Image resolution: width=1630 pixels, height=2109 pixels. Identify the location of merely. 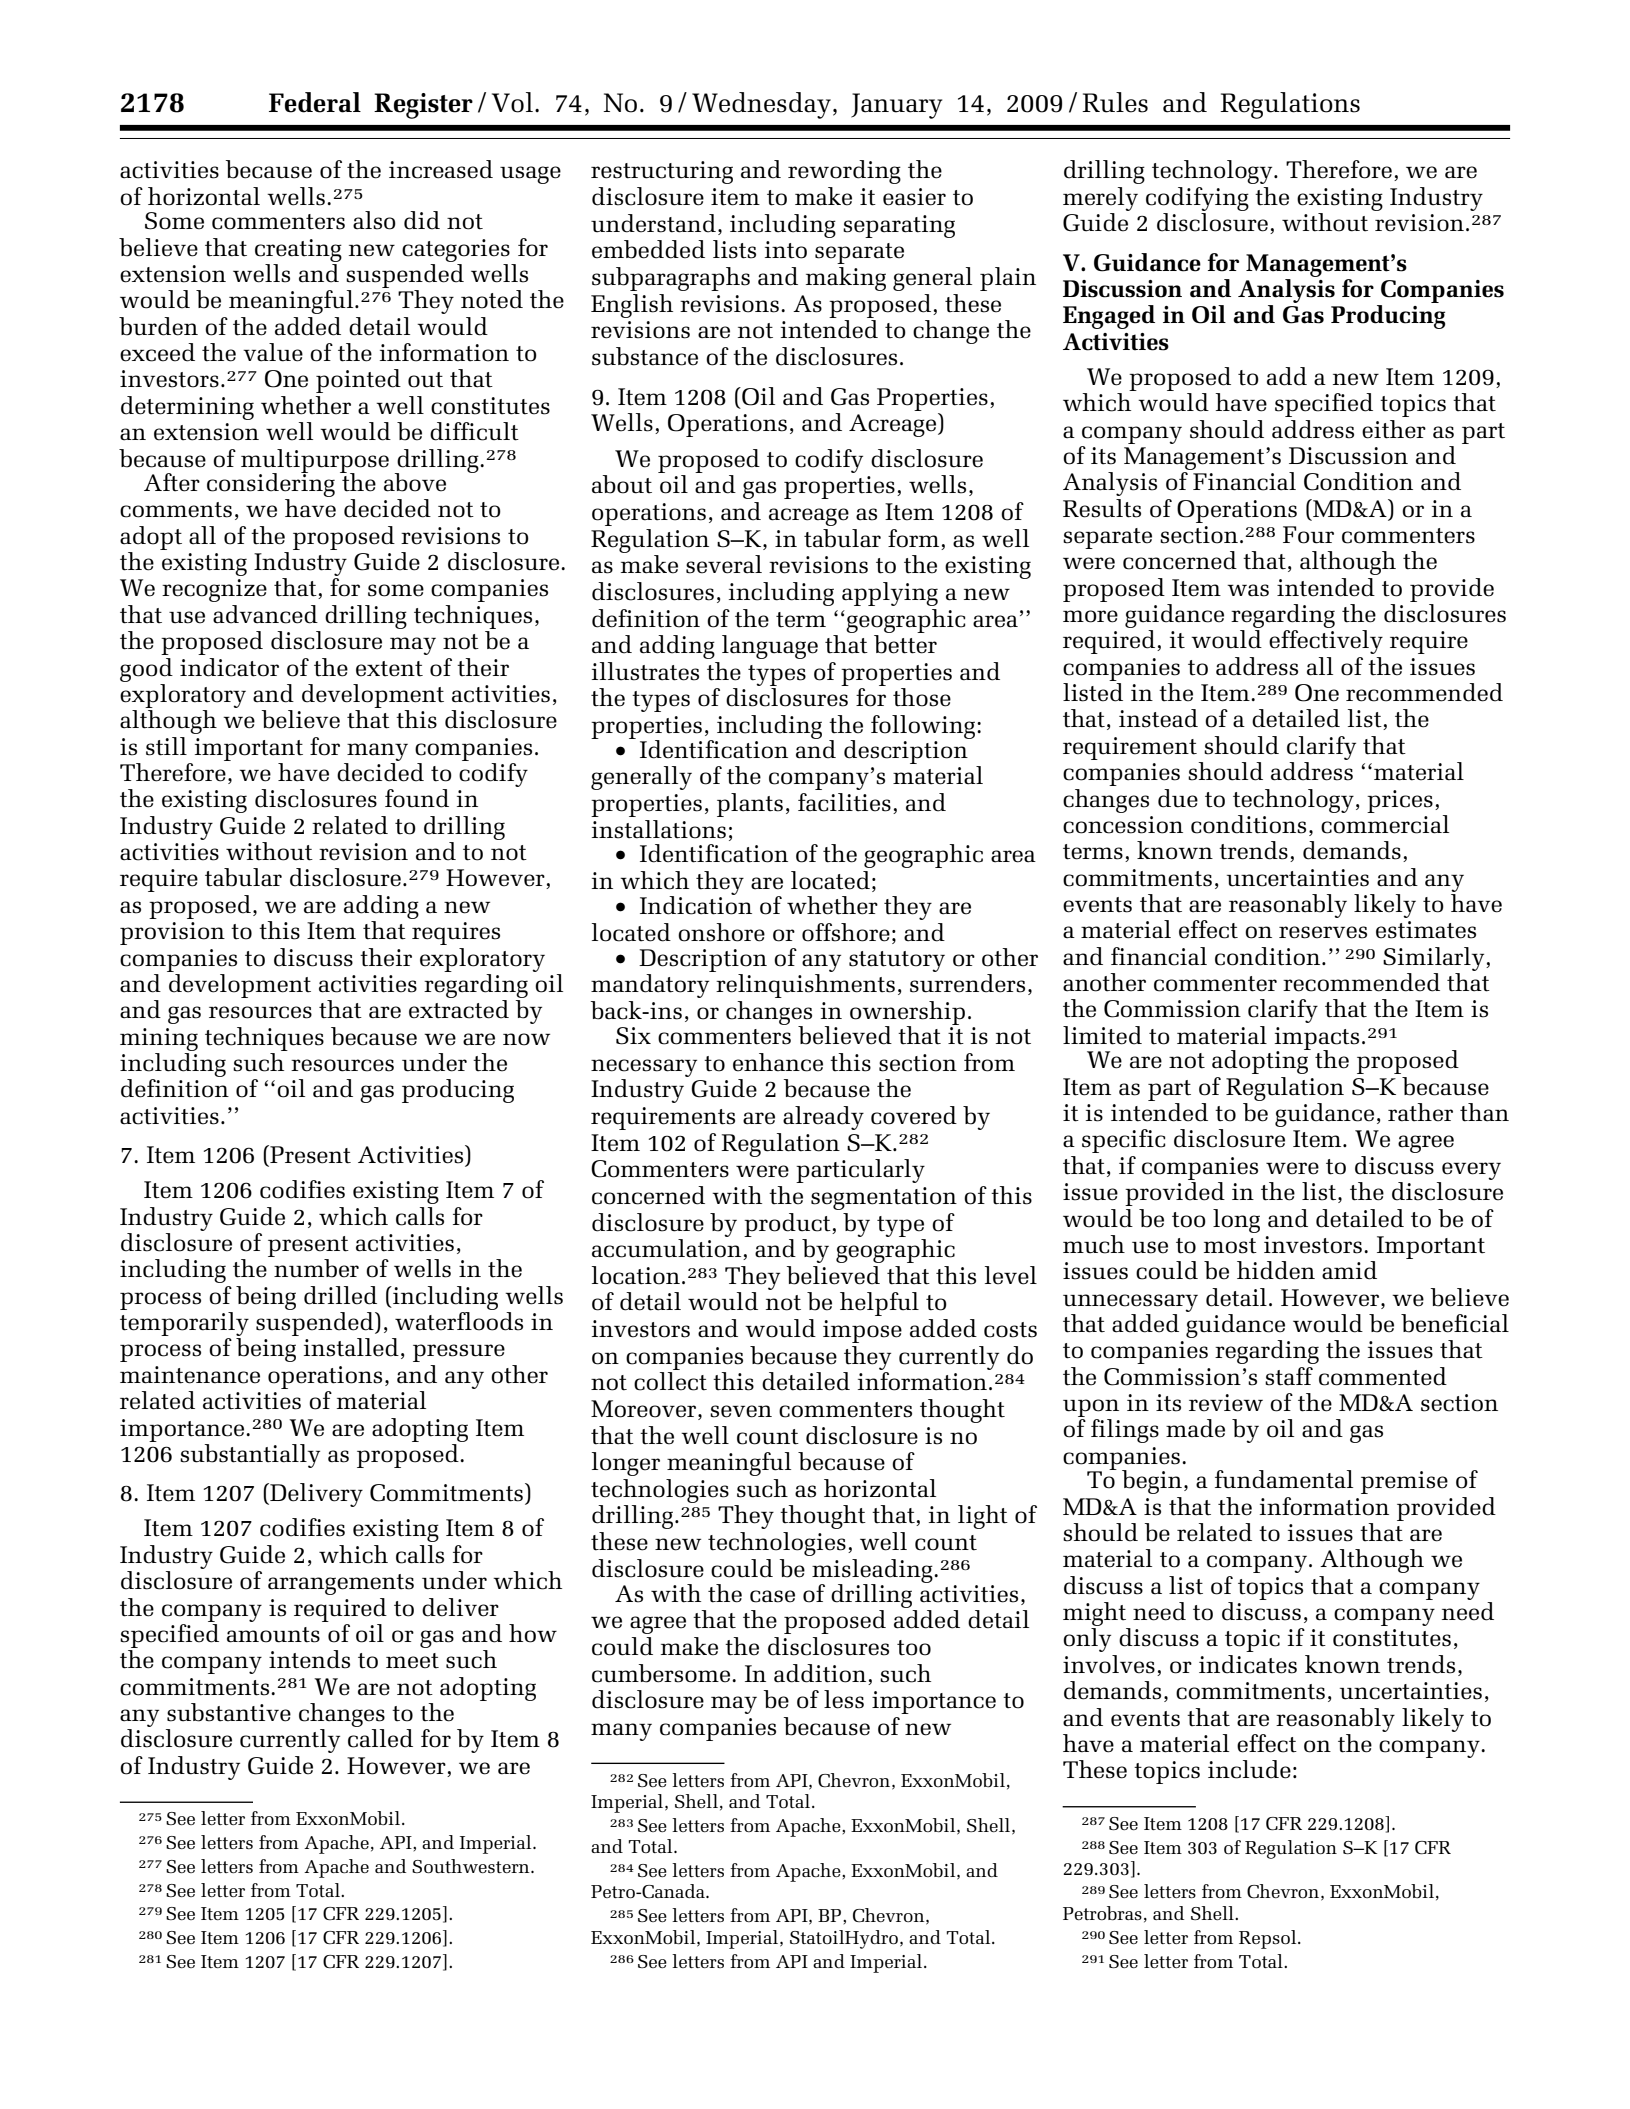
(1100, 199).
